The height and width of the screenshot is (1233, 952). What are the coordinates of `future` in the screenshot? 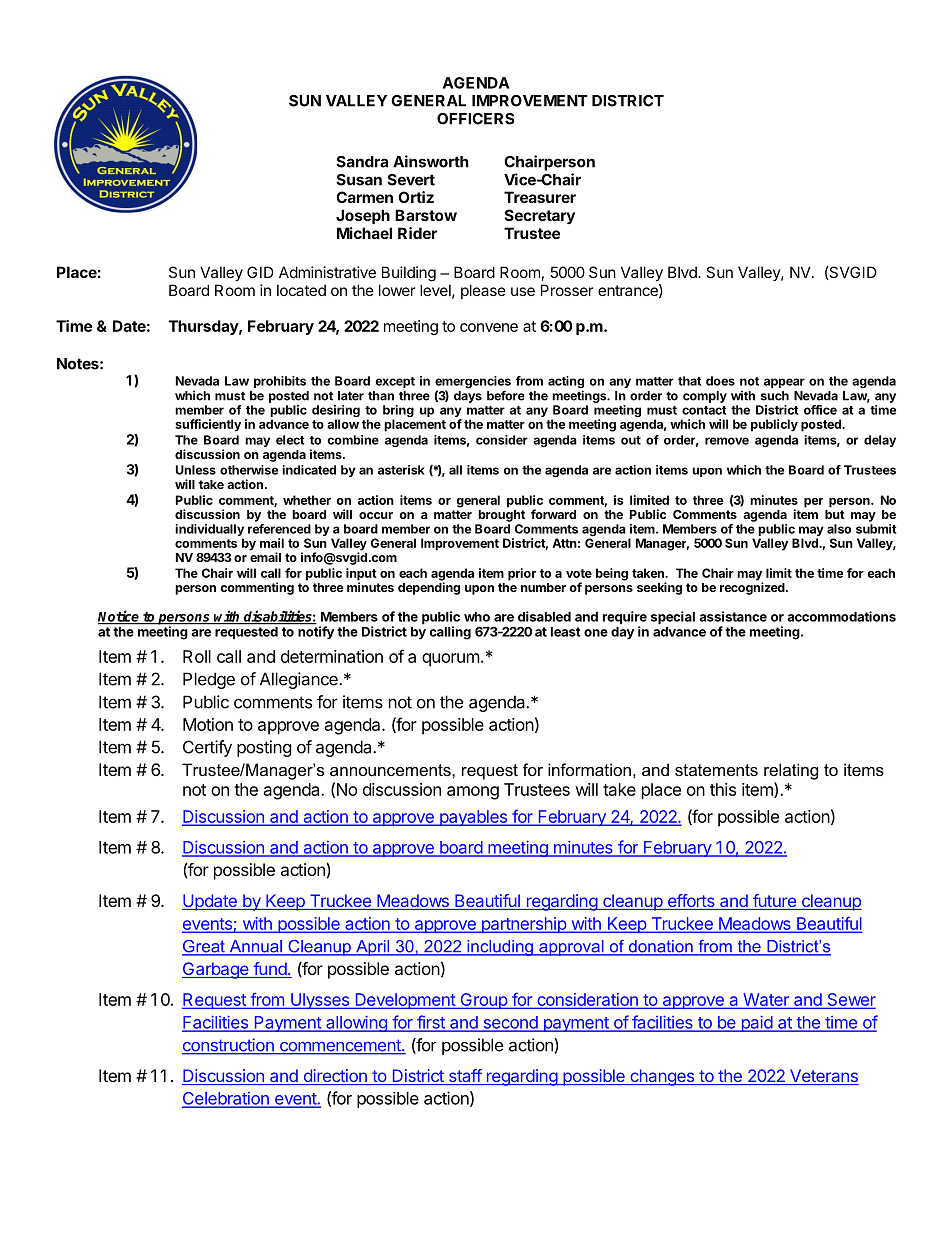 It's located at (774, 902).
